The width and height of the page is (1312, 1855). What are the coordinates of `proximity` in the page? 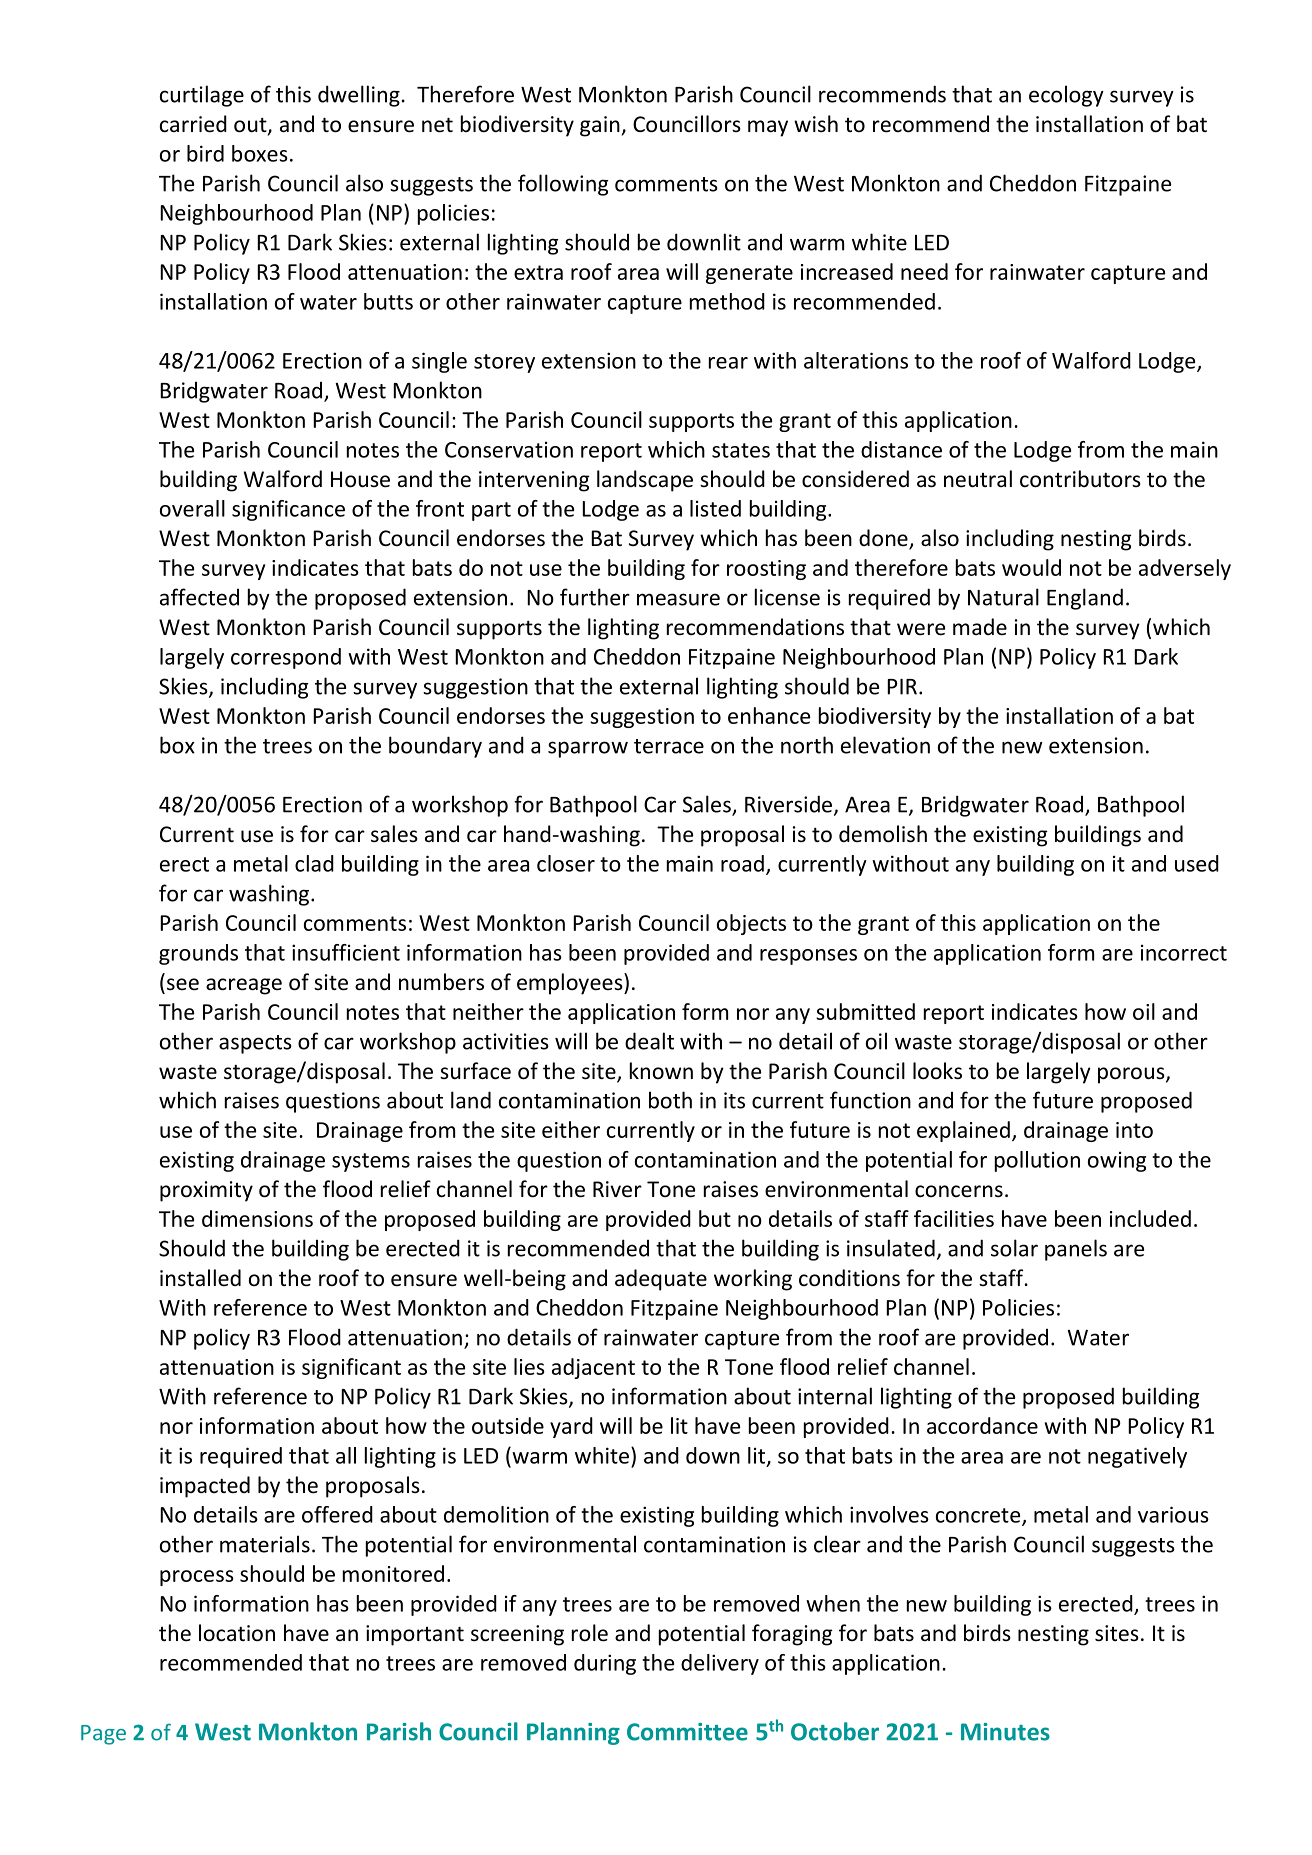 It's located at (206, 1191).
